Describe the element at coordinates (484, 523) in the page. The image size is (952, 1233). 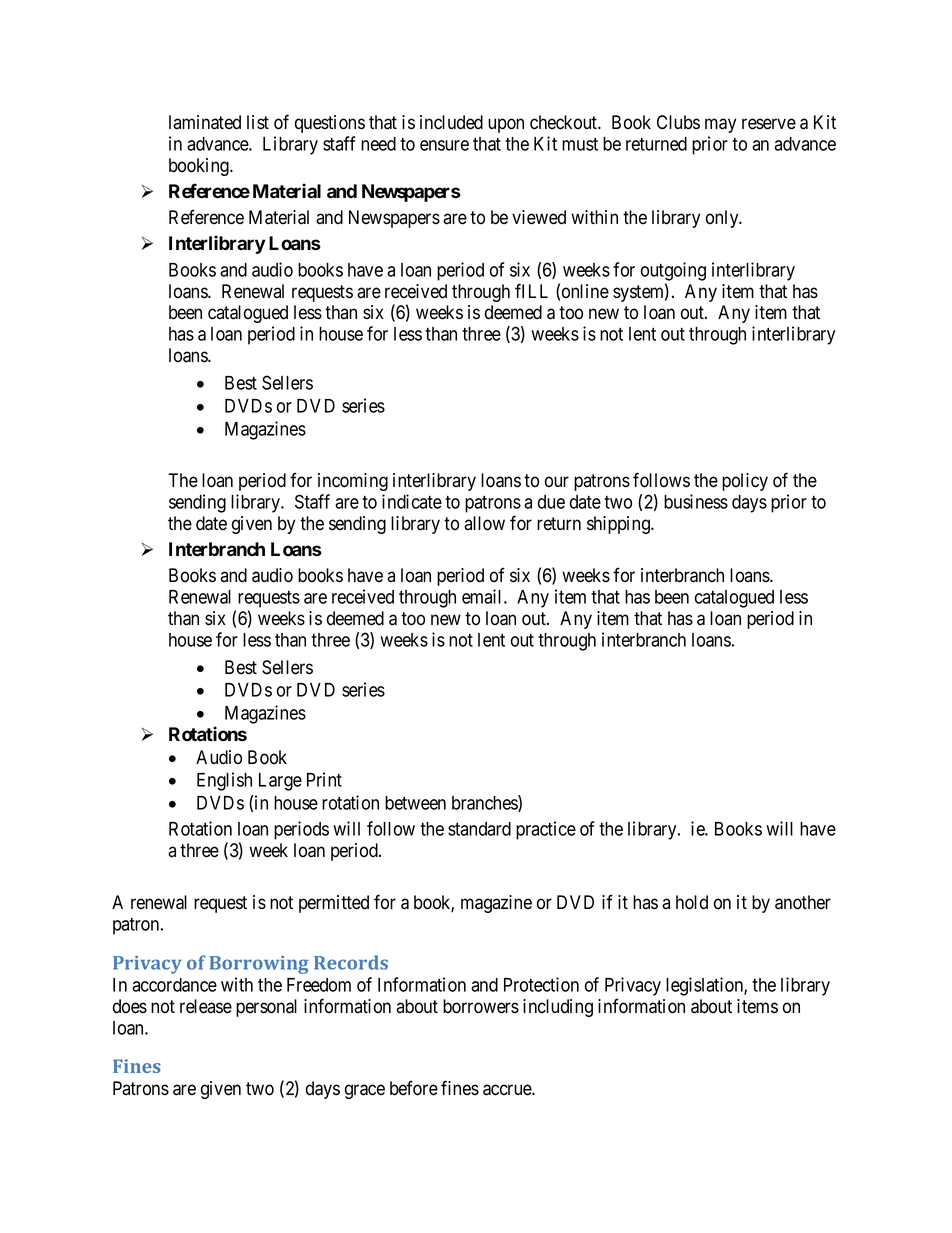
I see `allow` at that location.
